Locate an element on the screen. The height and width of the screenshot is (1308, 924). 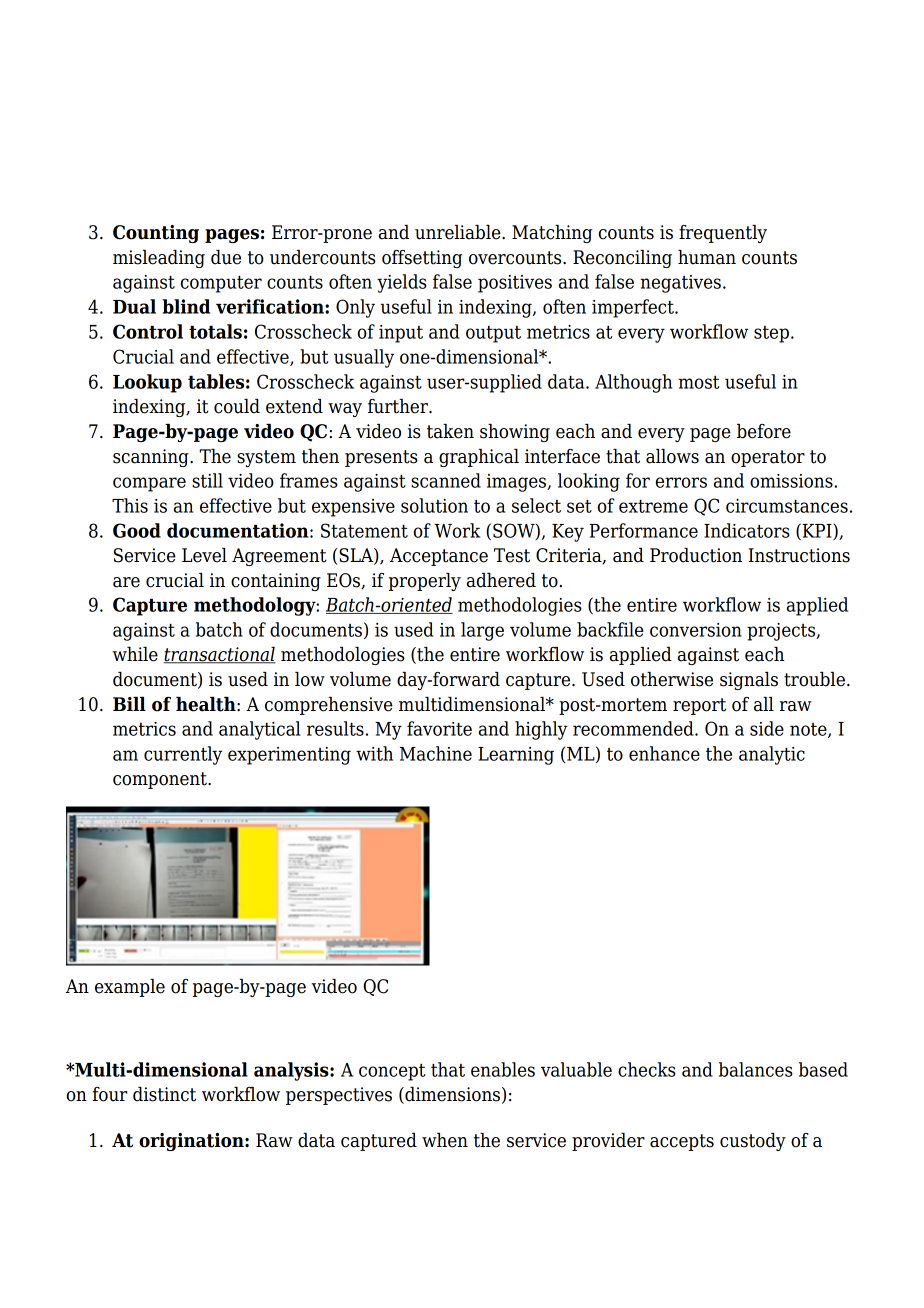
transactional is located at coordinates (219, 655).
